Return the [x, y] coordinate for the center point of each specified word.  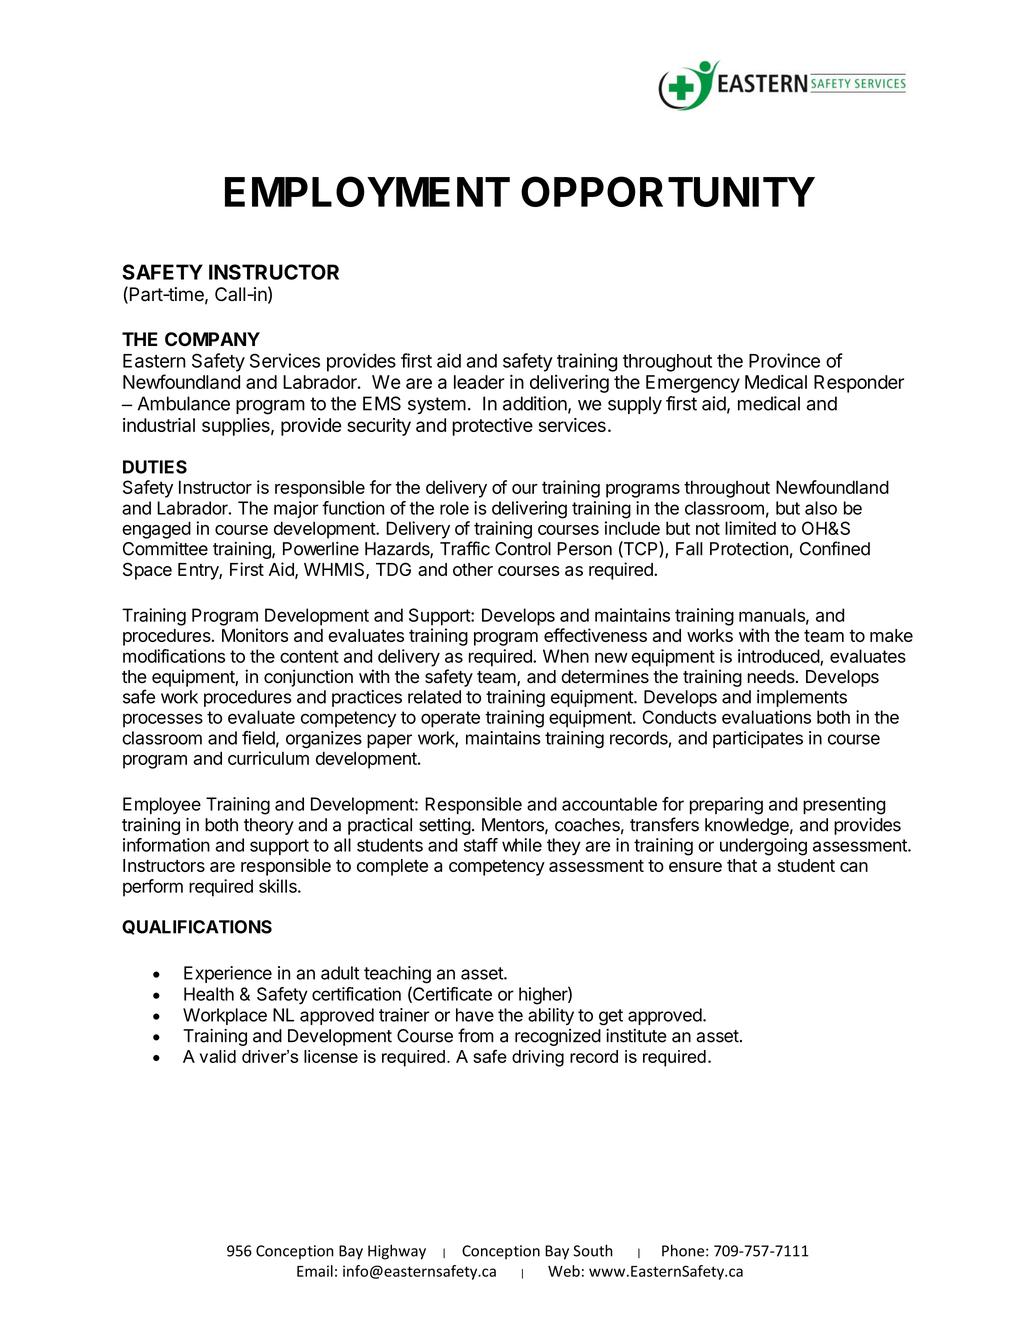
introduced [779, 657]
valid [218, 1056]
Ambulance [184, 403]
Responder [859, 384]
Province [784, 360]
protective [492, 427]
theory [269, 826]
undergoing [763, 847]
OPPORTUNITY [668, 191]
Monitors [255, 635]
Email [315, 1271]
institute [636, 1036]
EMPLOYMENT [367, 191]
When [566, 656]
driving [538, 1058]
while [522, 845]
